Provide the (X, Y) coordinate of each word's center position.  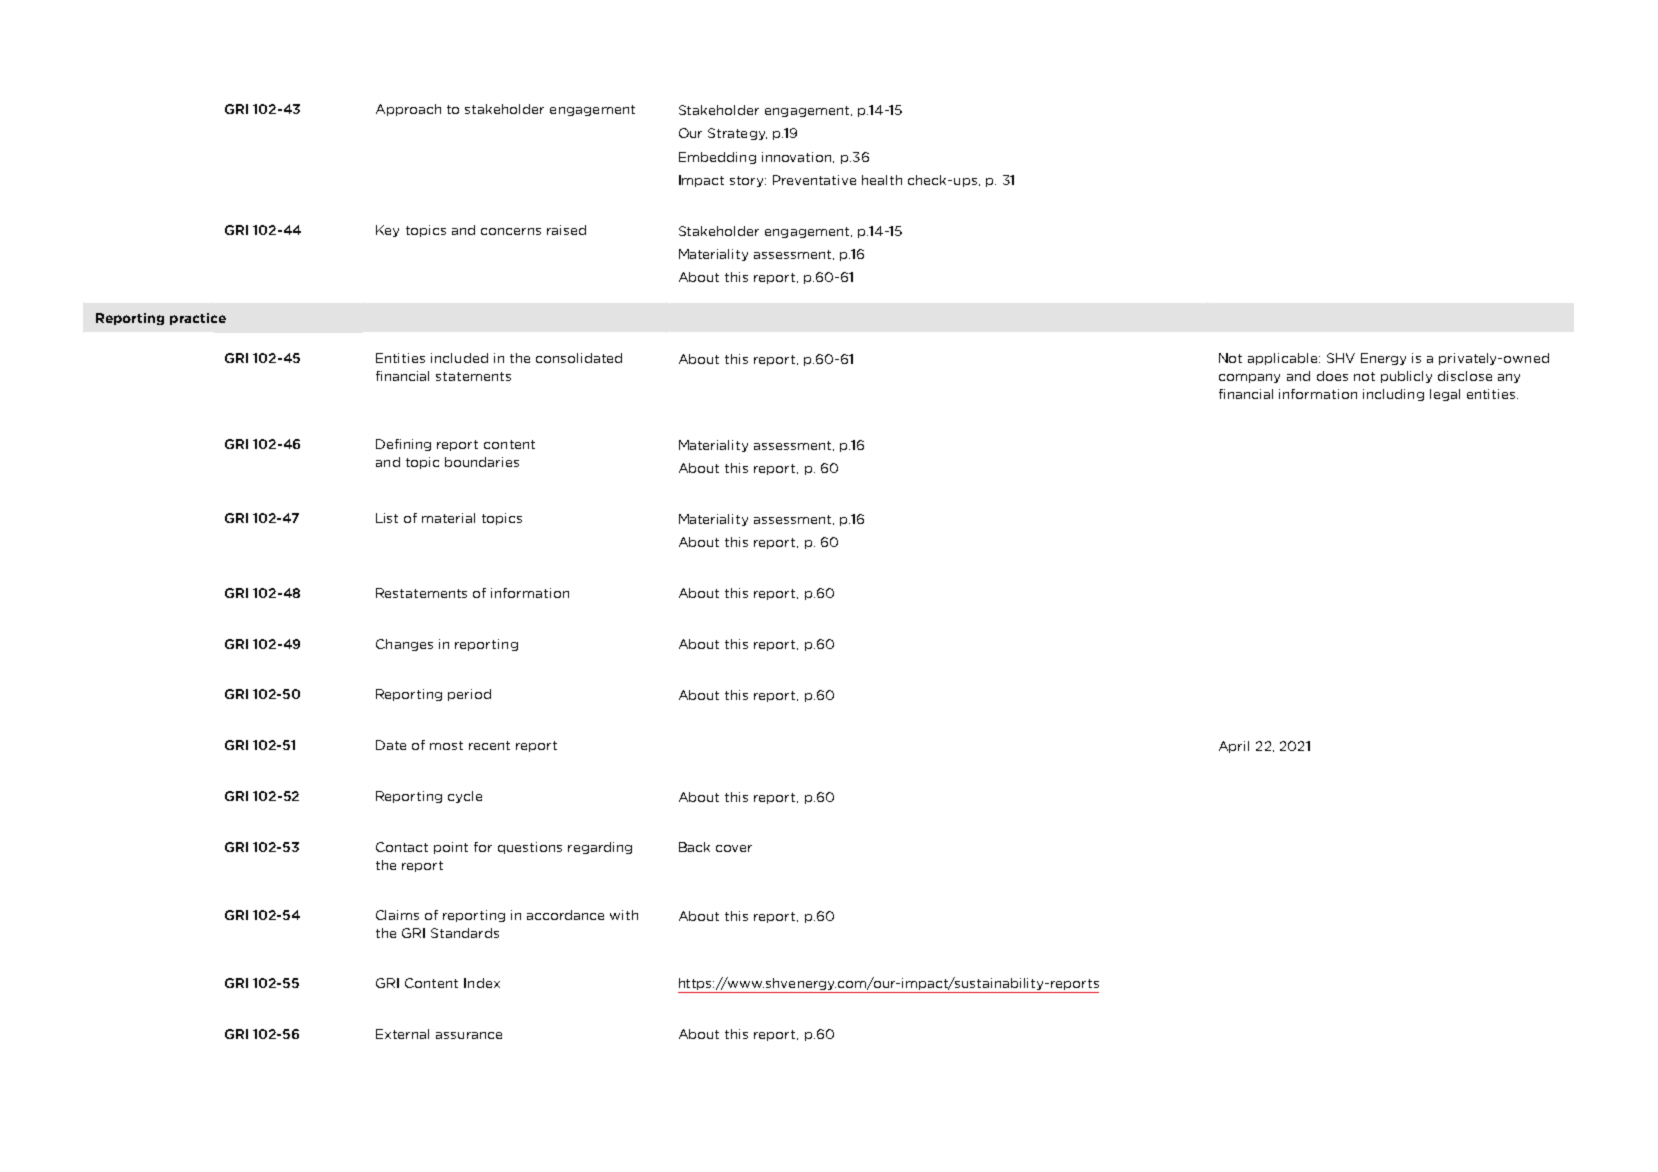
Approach (408, 110)
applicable (1284, 359)
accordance (565, 915)
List (387, 518)
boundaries (482, 462)
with (624, 915)
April (1234, 747)
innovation (798, 157)
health (882, 180)
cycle (465, 797)
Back (694, 847)
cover (734, 848)
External (402, 1034)
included (459, 358)
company (1249, 378)
